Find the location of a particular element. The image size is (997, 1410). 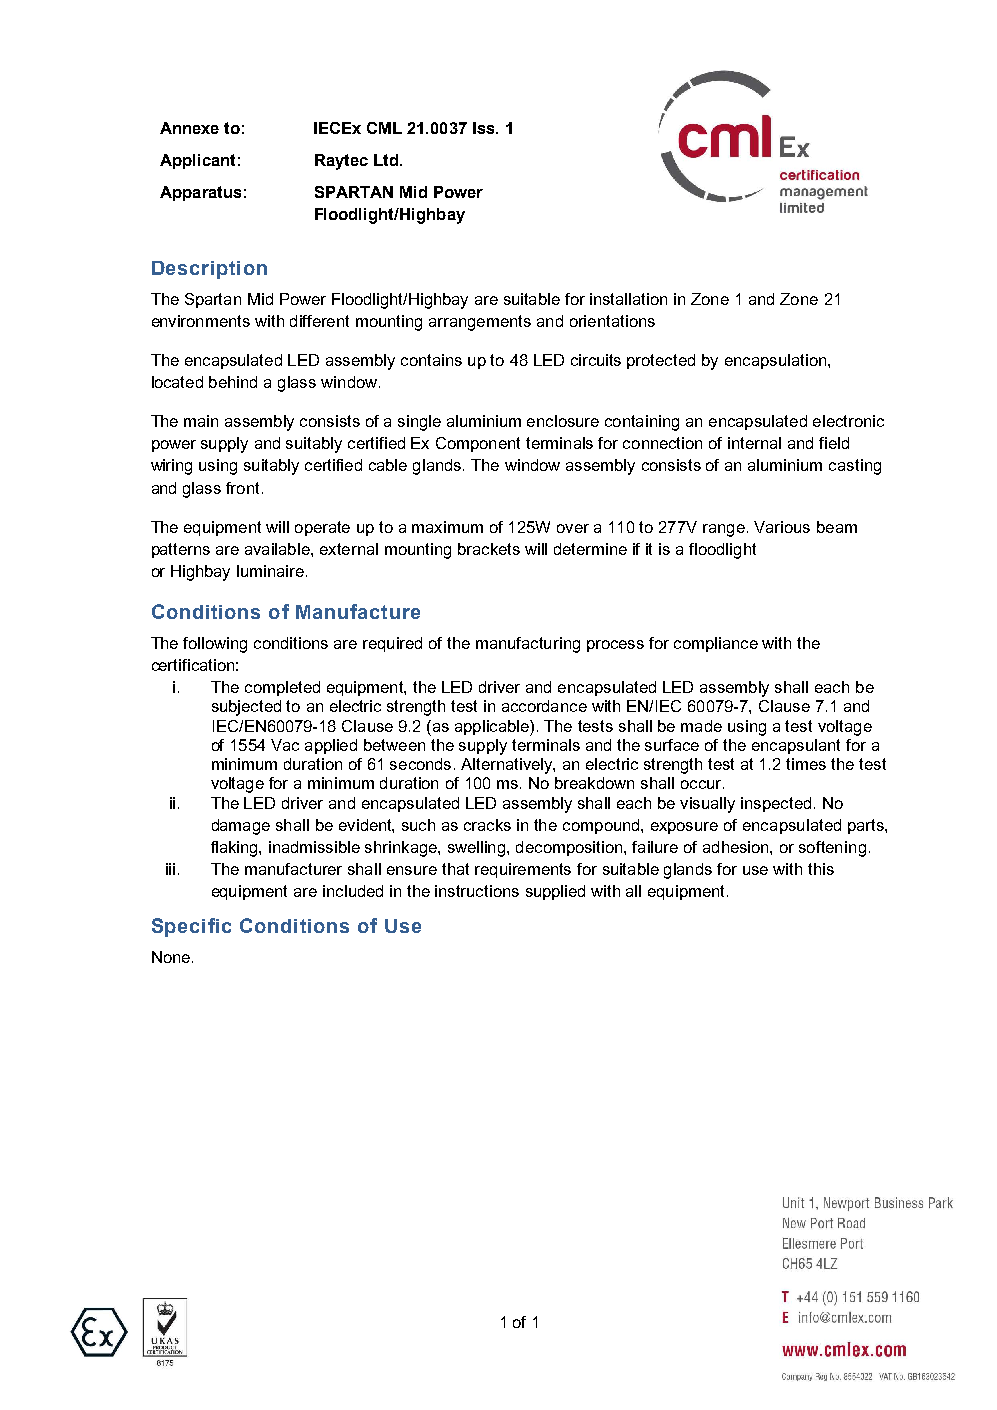

Specific is located at coordinates (191, 927).
